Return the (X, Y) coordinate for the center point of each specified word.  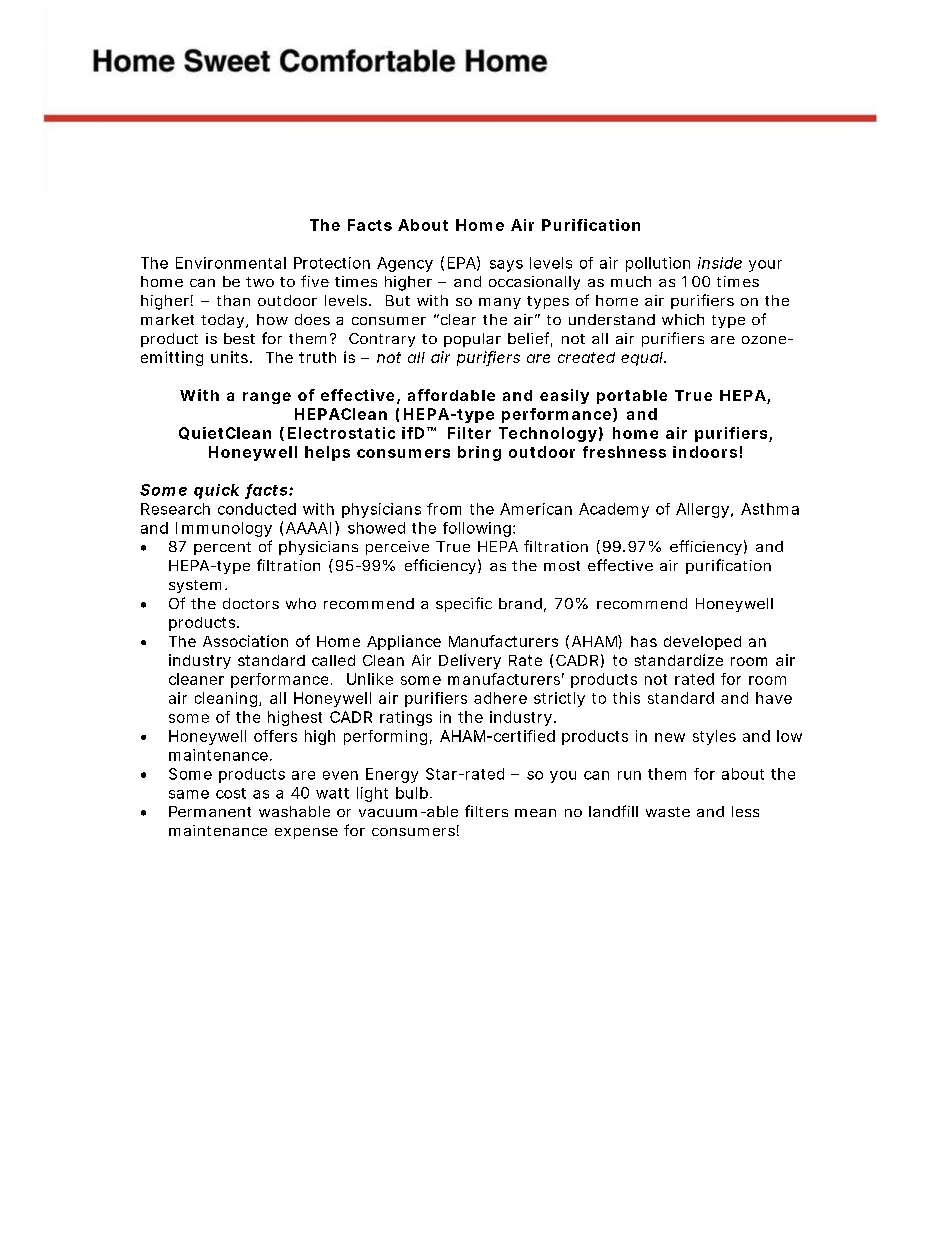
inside (720, 263)
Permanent (210, 811)
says (506, 266)
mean (535, 813)
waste (668, 812)
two (260, 282)
